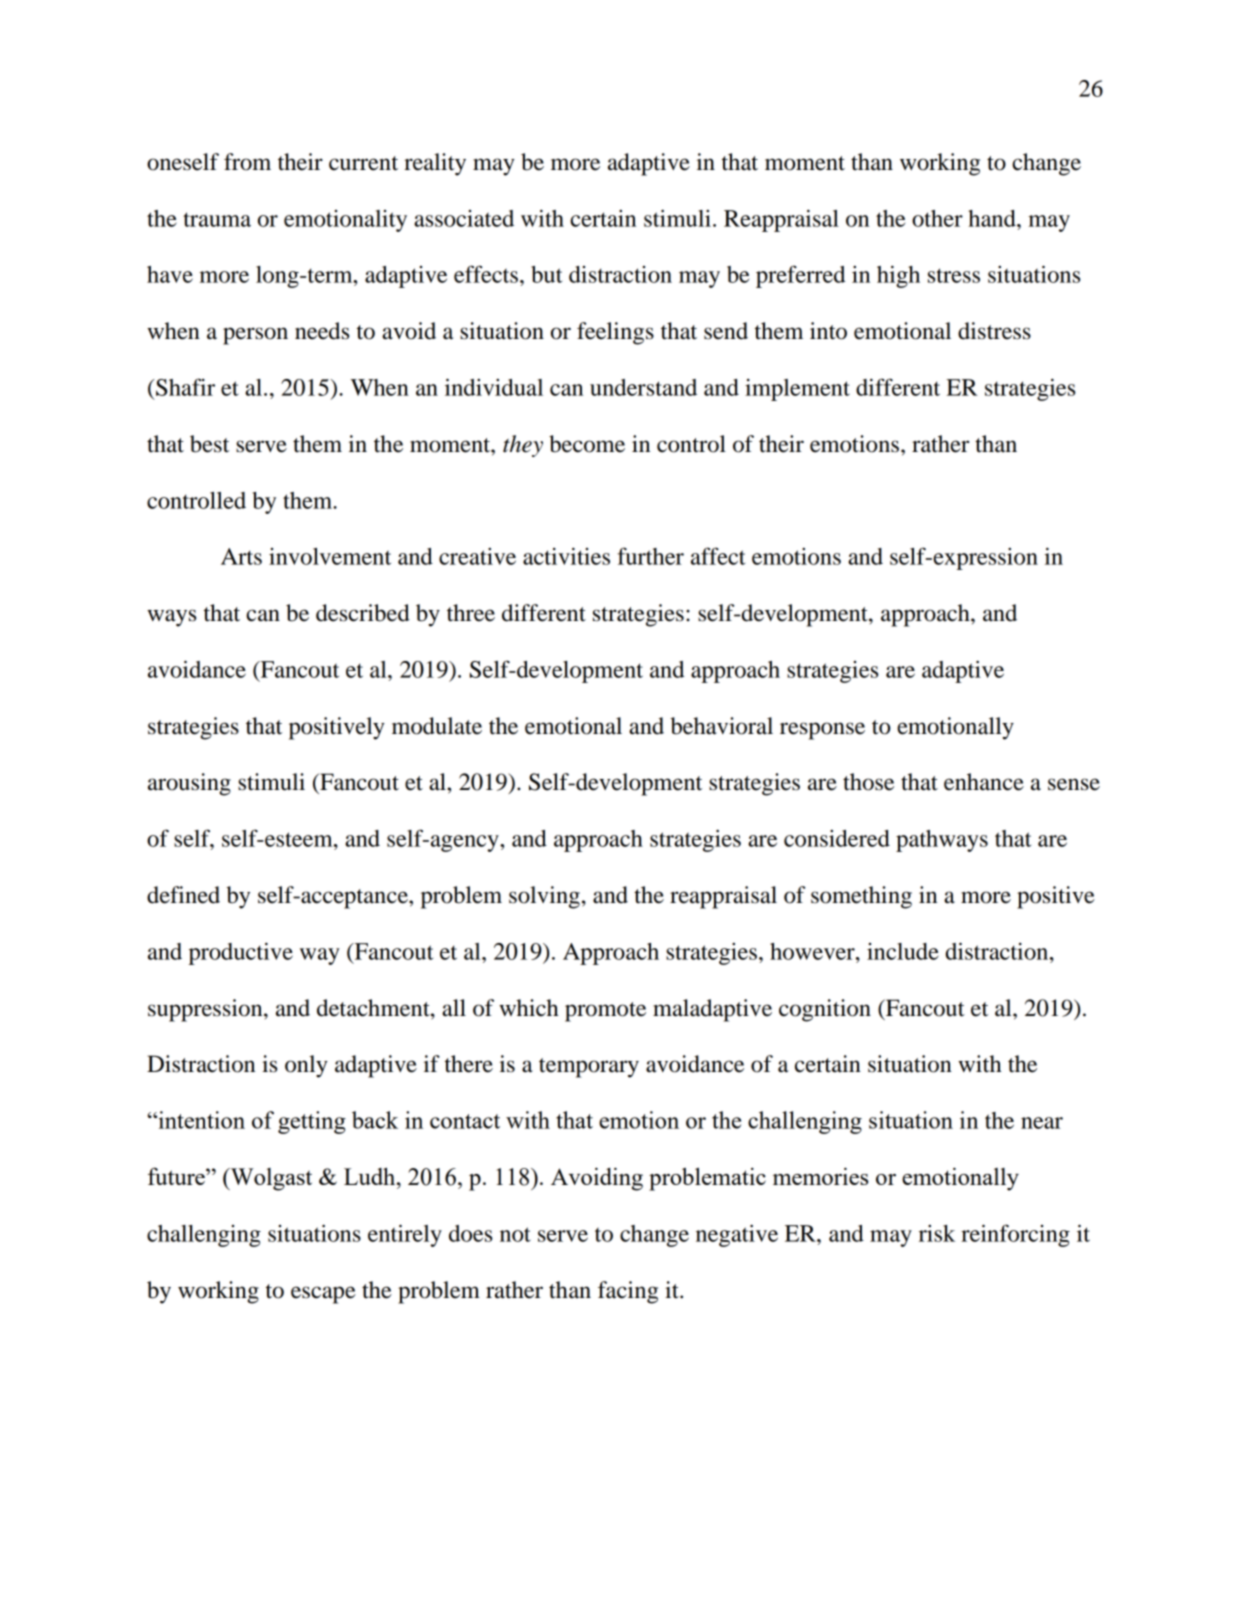 Image resolution: width=1250 pixels, height=1618 pixels. What do you see at coordinates (605, 1012) in the screenshot?
I see `promote` at bounding box center [605, 1012].
